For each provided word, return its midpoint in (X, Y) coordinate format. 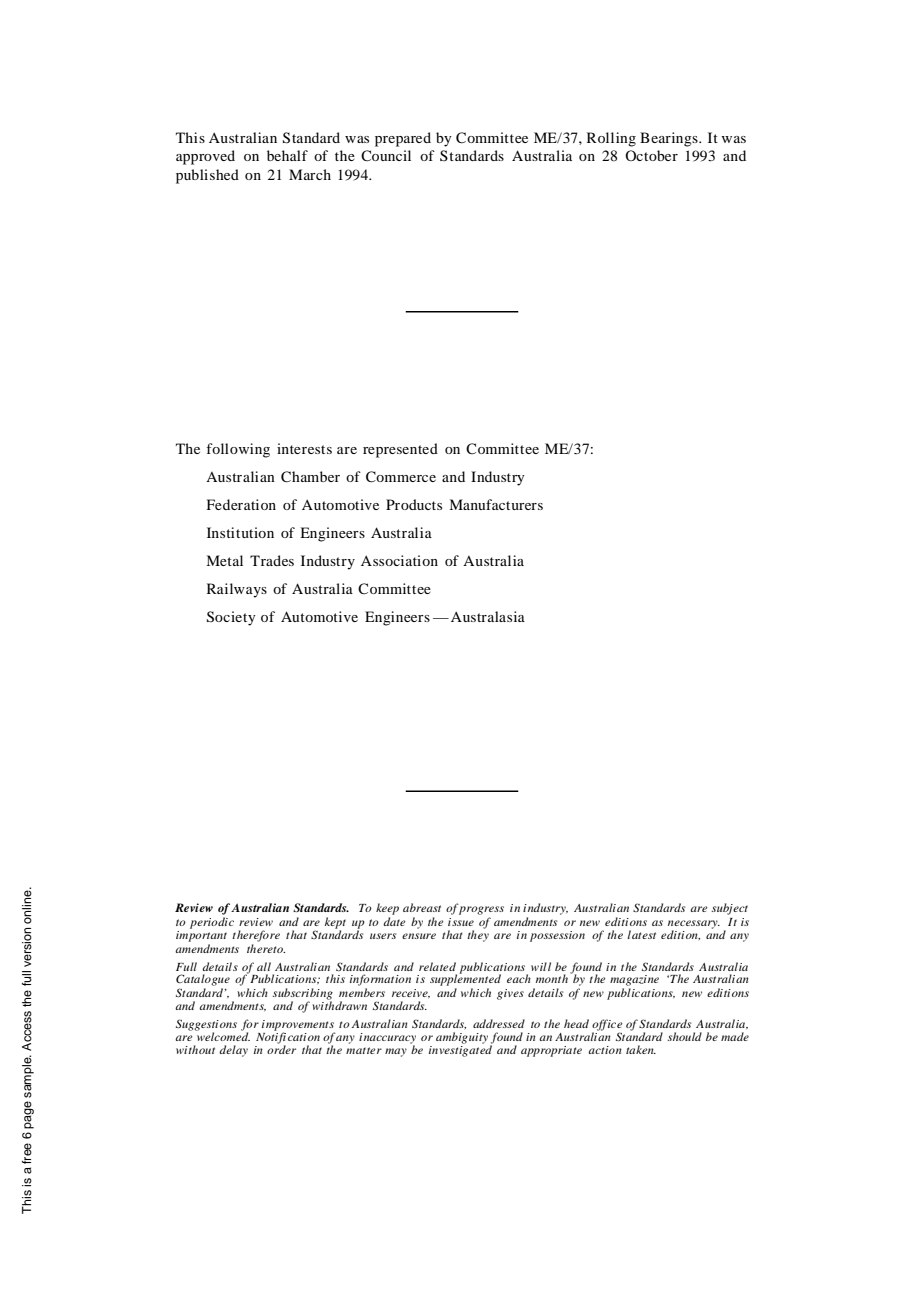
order (281, 1048)
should (685, 1036)
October (651, 155)
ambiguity (462, 1038)
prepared (403, 139)
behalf (287, 155)
